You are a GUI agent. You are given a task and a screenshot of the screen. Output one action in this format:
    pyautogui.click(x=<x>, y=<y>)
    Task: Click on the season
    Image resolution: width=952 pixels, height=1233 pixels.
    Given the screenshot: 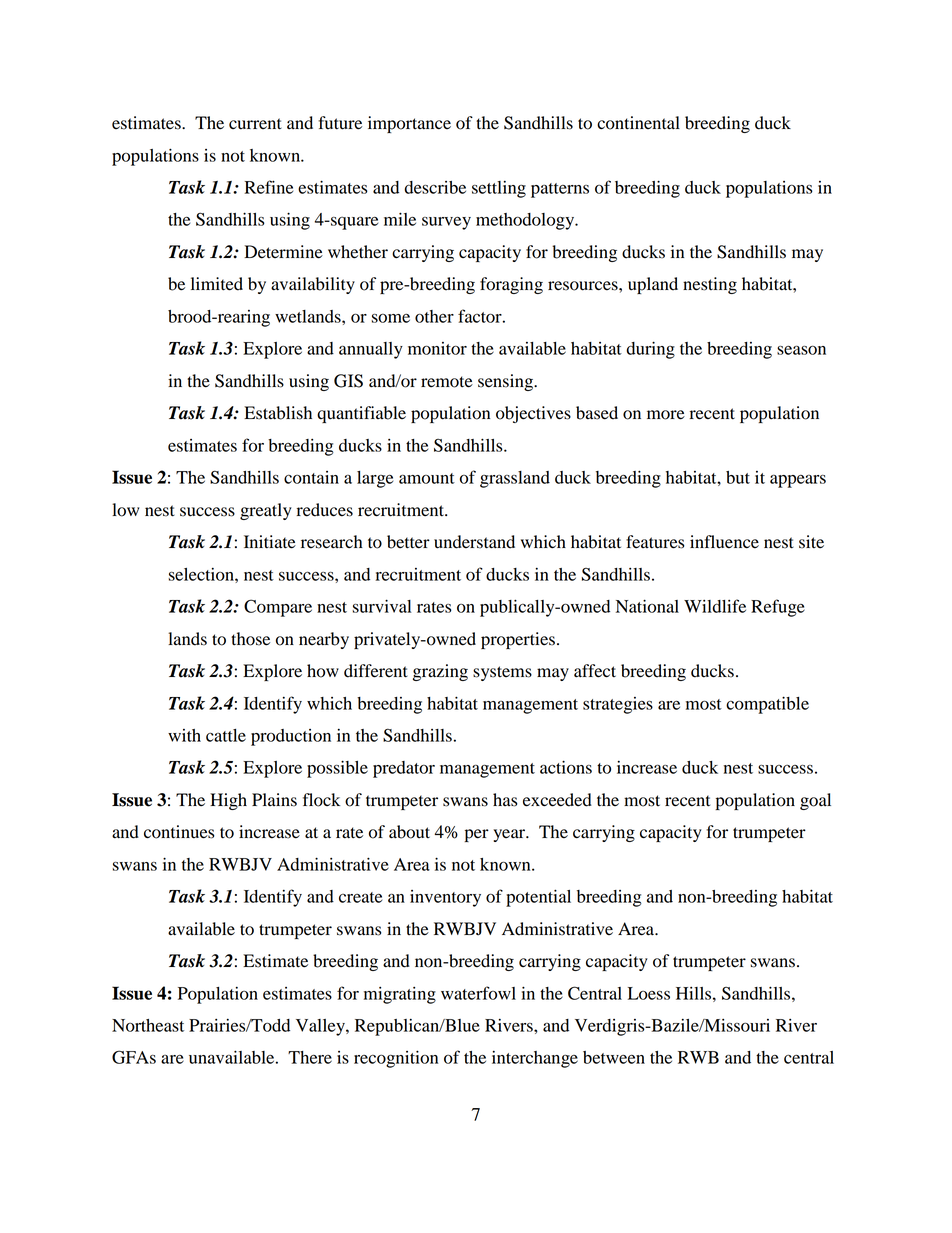 What is the action you would take?
    pyautogui.click(x=801, y=350)
